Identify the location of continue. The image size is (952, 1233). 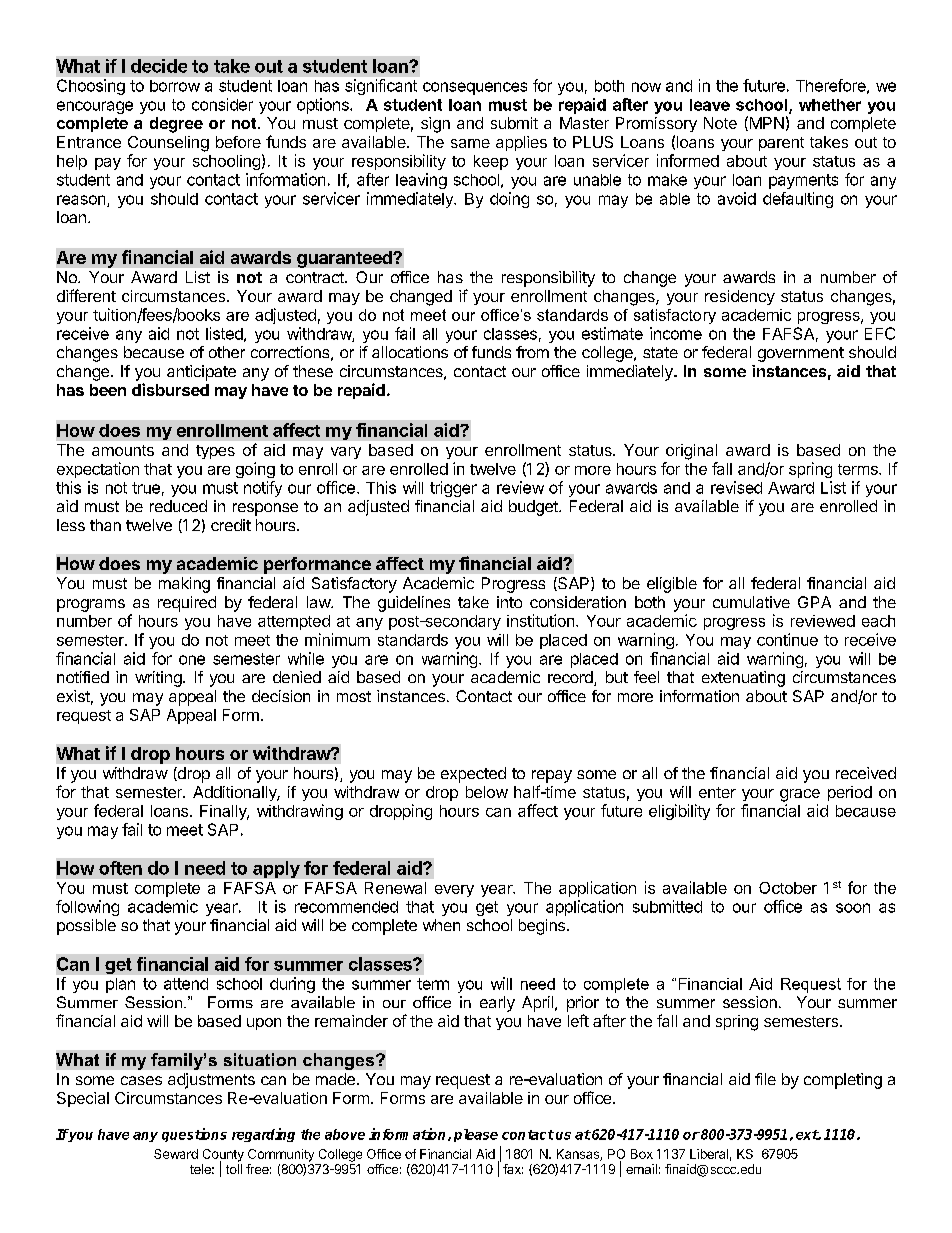
(787, 639).
